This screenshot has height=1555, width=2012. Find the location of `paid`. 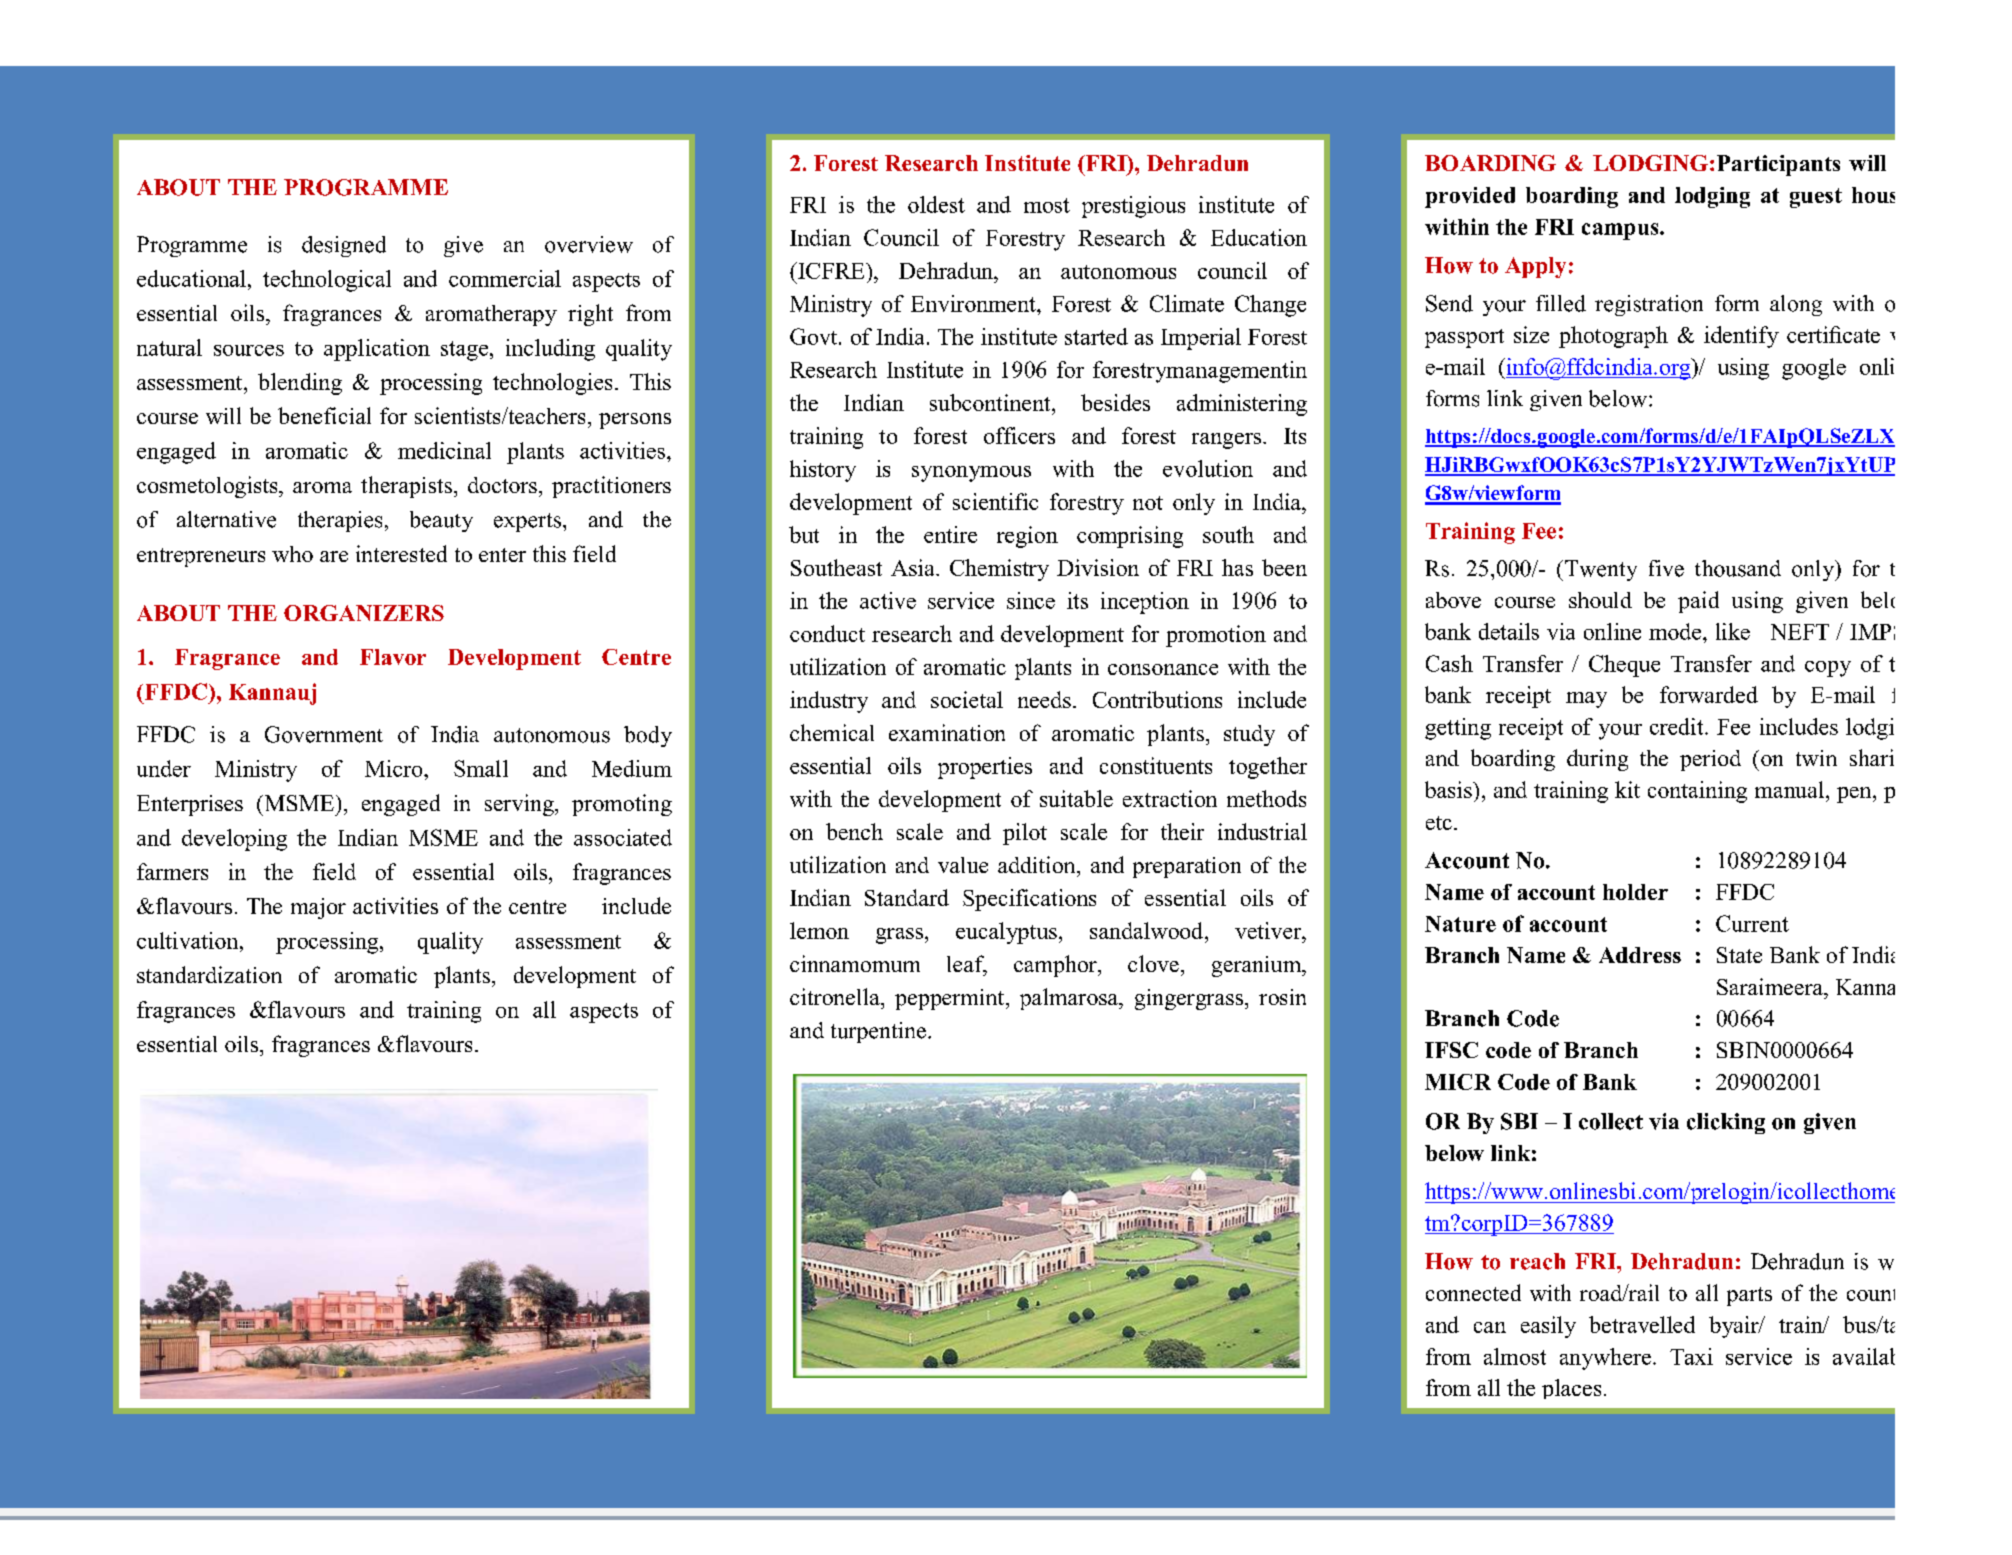

paid is located at coordinates (1698, 602).
